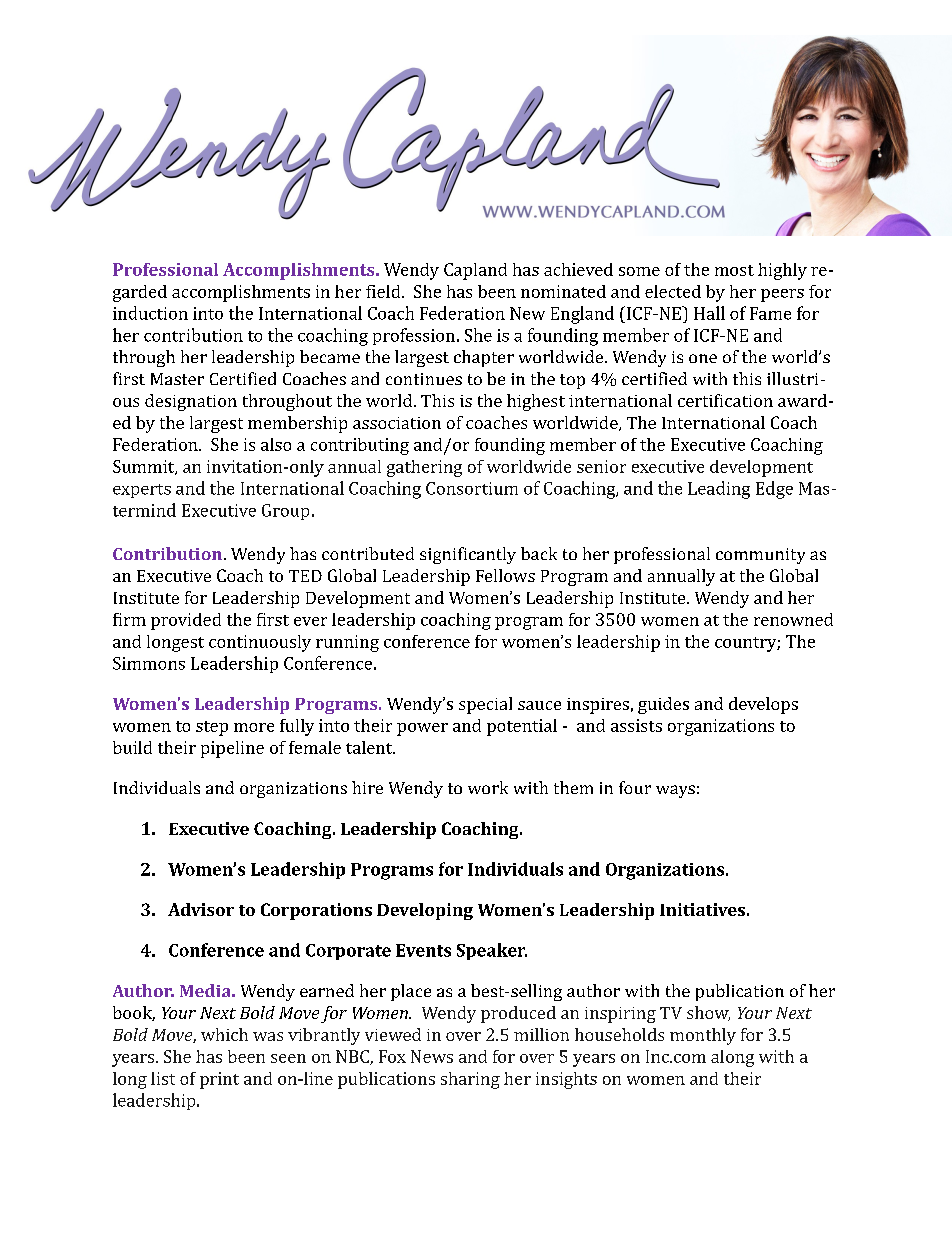 Image resolution: width=952 pixels, height=1233 pixels. I want to click on which, so click(224, 1034).
